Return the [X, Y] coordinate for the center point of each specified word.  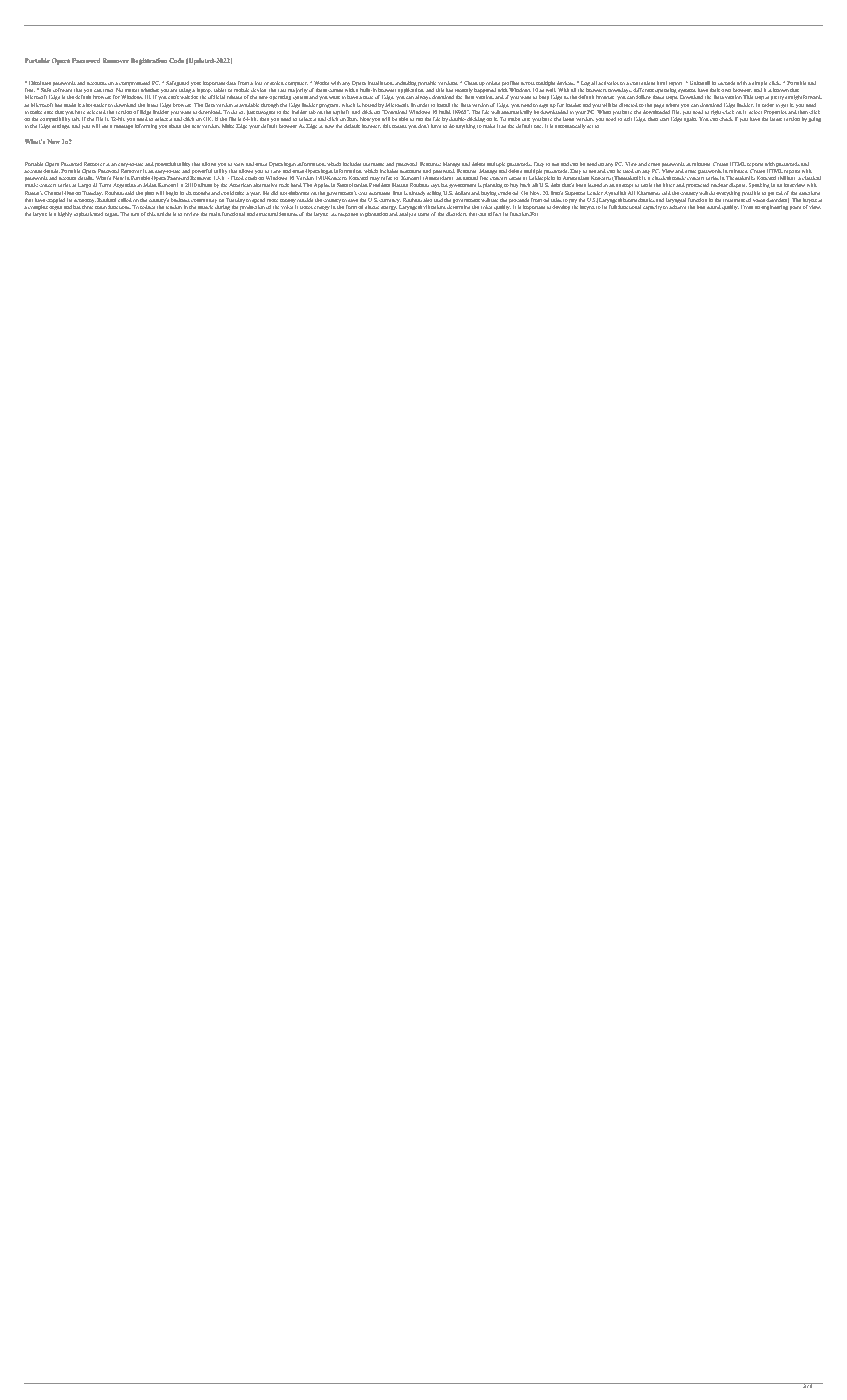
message [123, 127]
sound [714, 207]
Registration [149, 61]
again [690, 120]
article [164, 214]
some [423, 214]
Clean [471, 83]
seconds [726, 83]
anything [466, 126]
